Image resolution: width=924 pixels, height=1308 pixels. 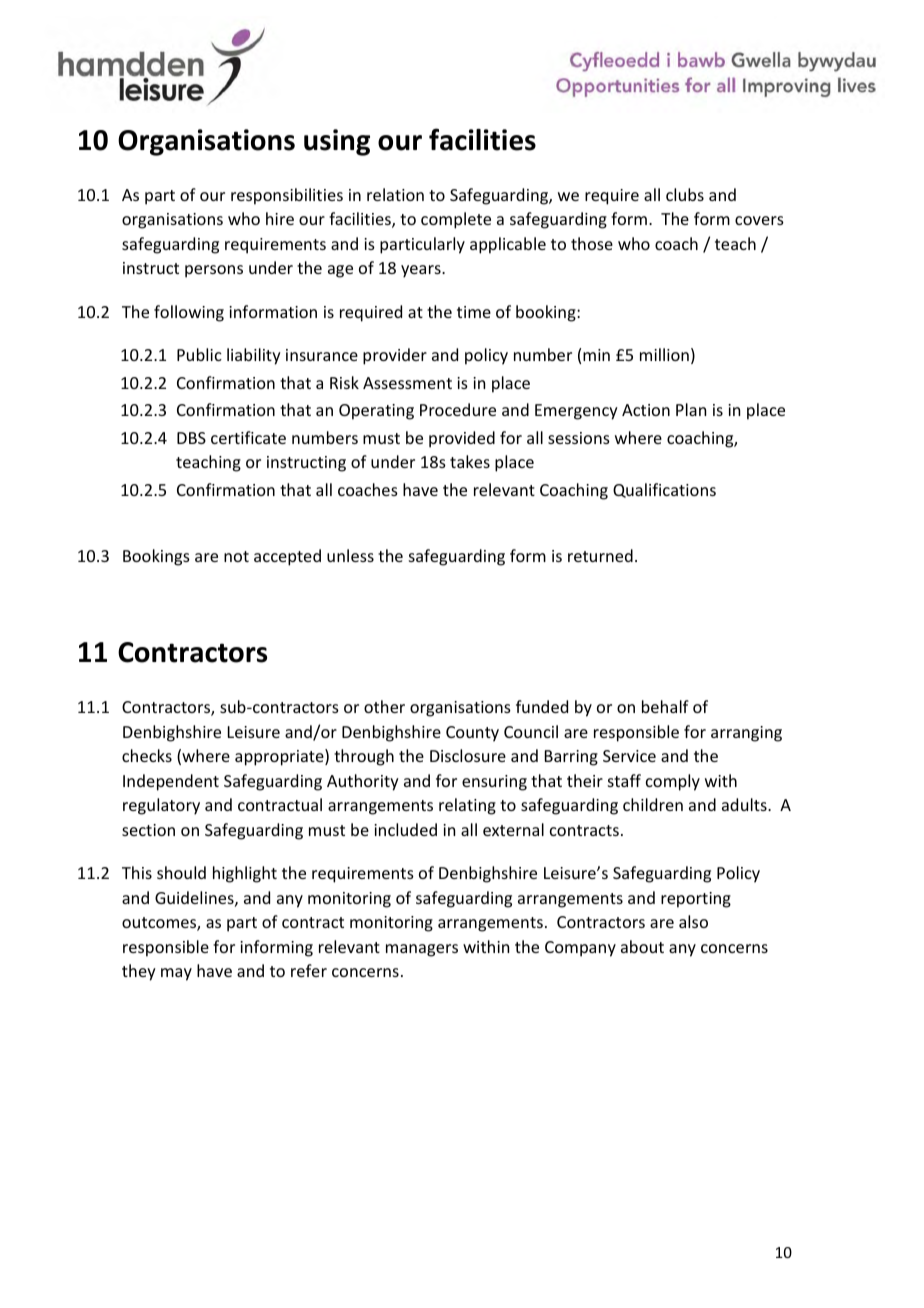 What do you see at coordinates (176, 974) in the document?
I see `may` at bounding box center [176, 974].
